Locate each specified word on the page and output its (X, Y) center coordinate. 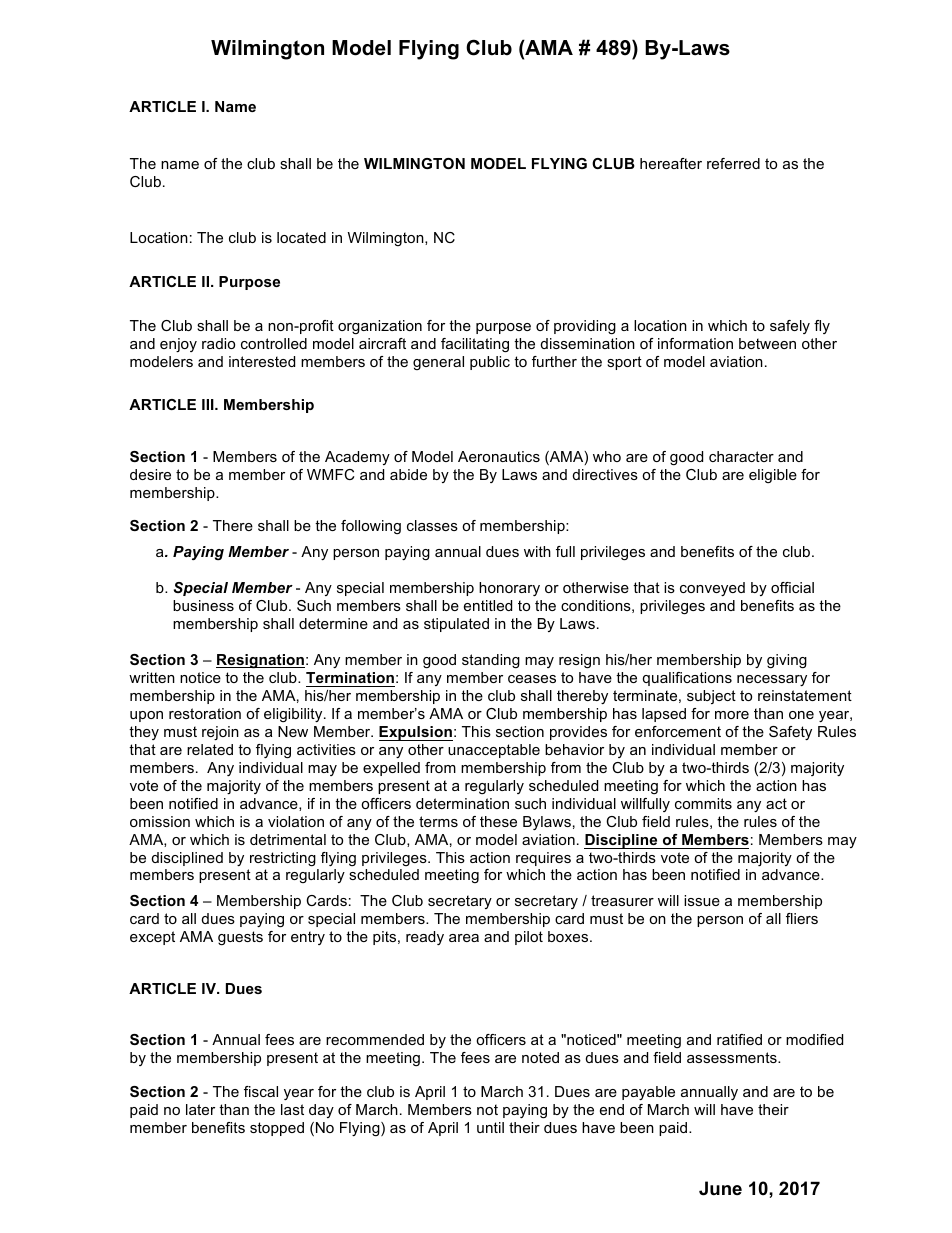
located (301, 237)
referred (733, 163)
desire (150, 474)
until (490, 1127)
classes (432, 525)
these (498, 821)
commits (703, 803)
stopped (277, 1129)
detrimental (288, 839)
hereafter (671, 163)
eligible (773, 476)
